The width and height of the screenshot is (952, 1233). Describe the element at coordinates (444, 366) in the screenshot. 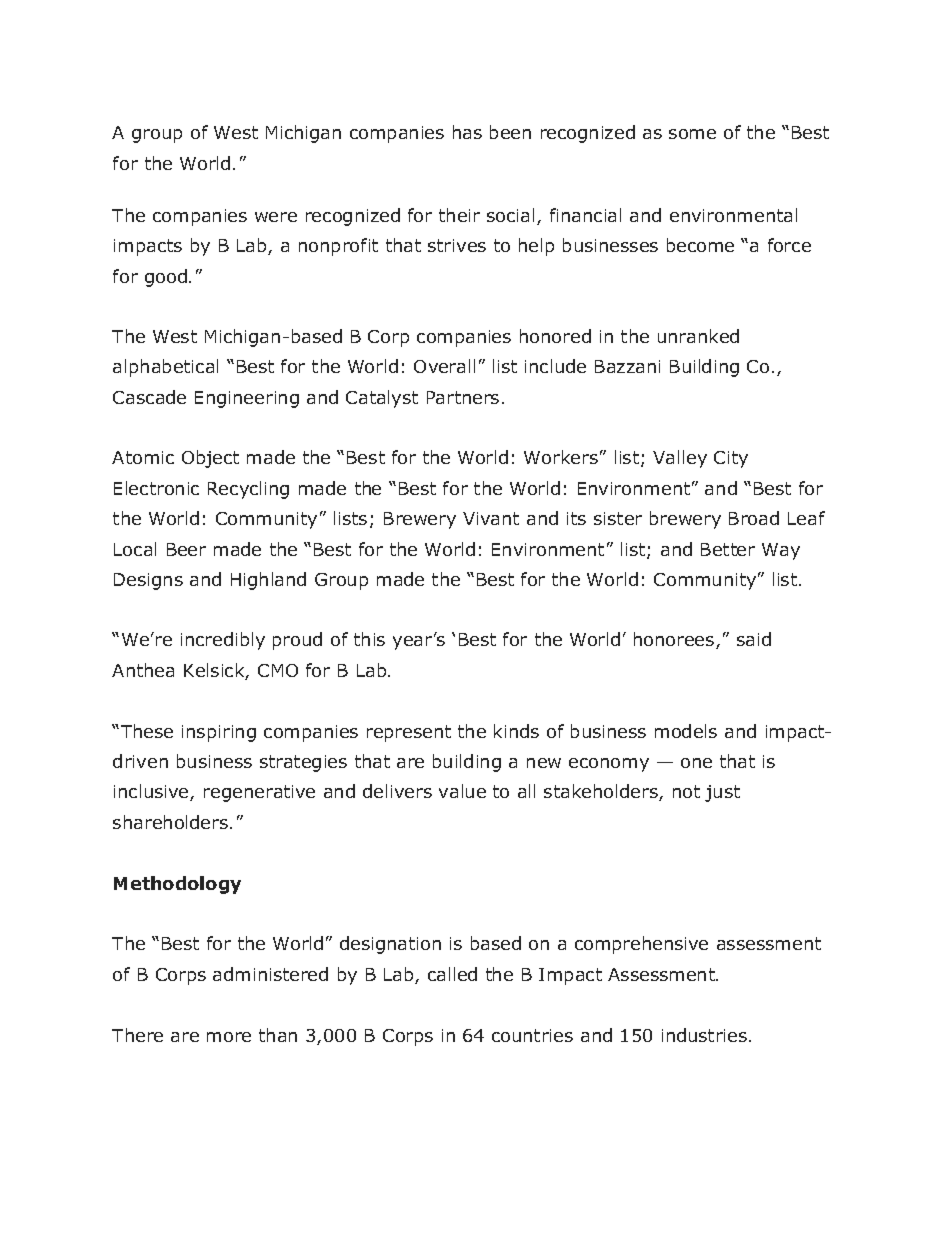

I see `Overall` at that location.
